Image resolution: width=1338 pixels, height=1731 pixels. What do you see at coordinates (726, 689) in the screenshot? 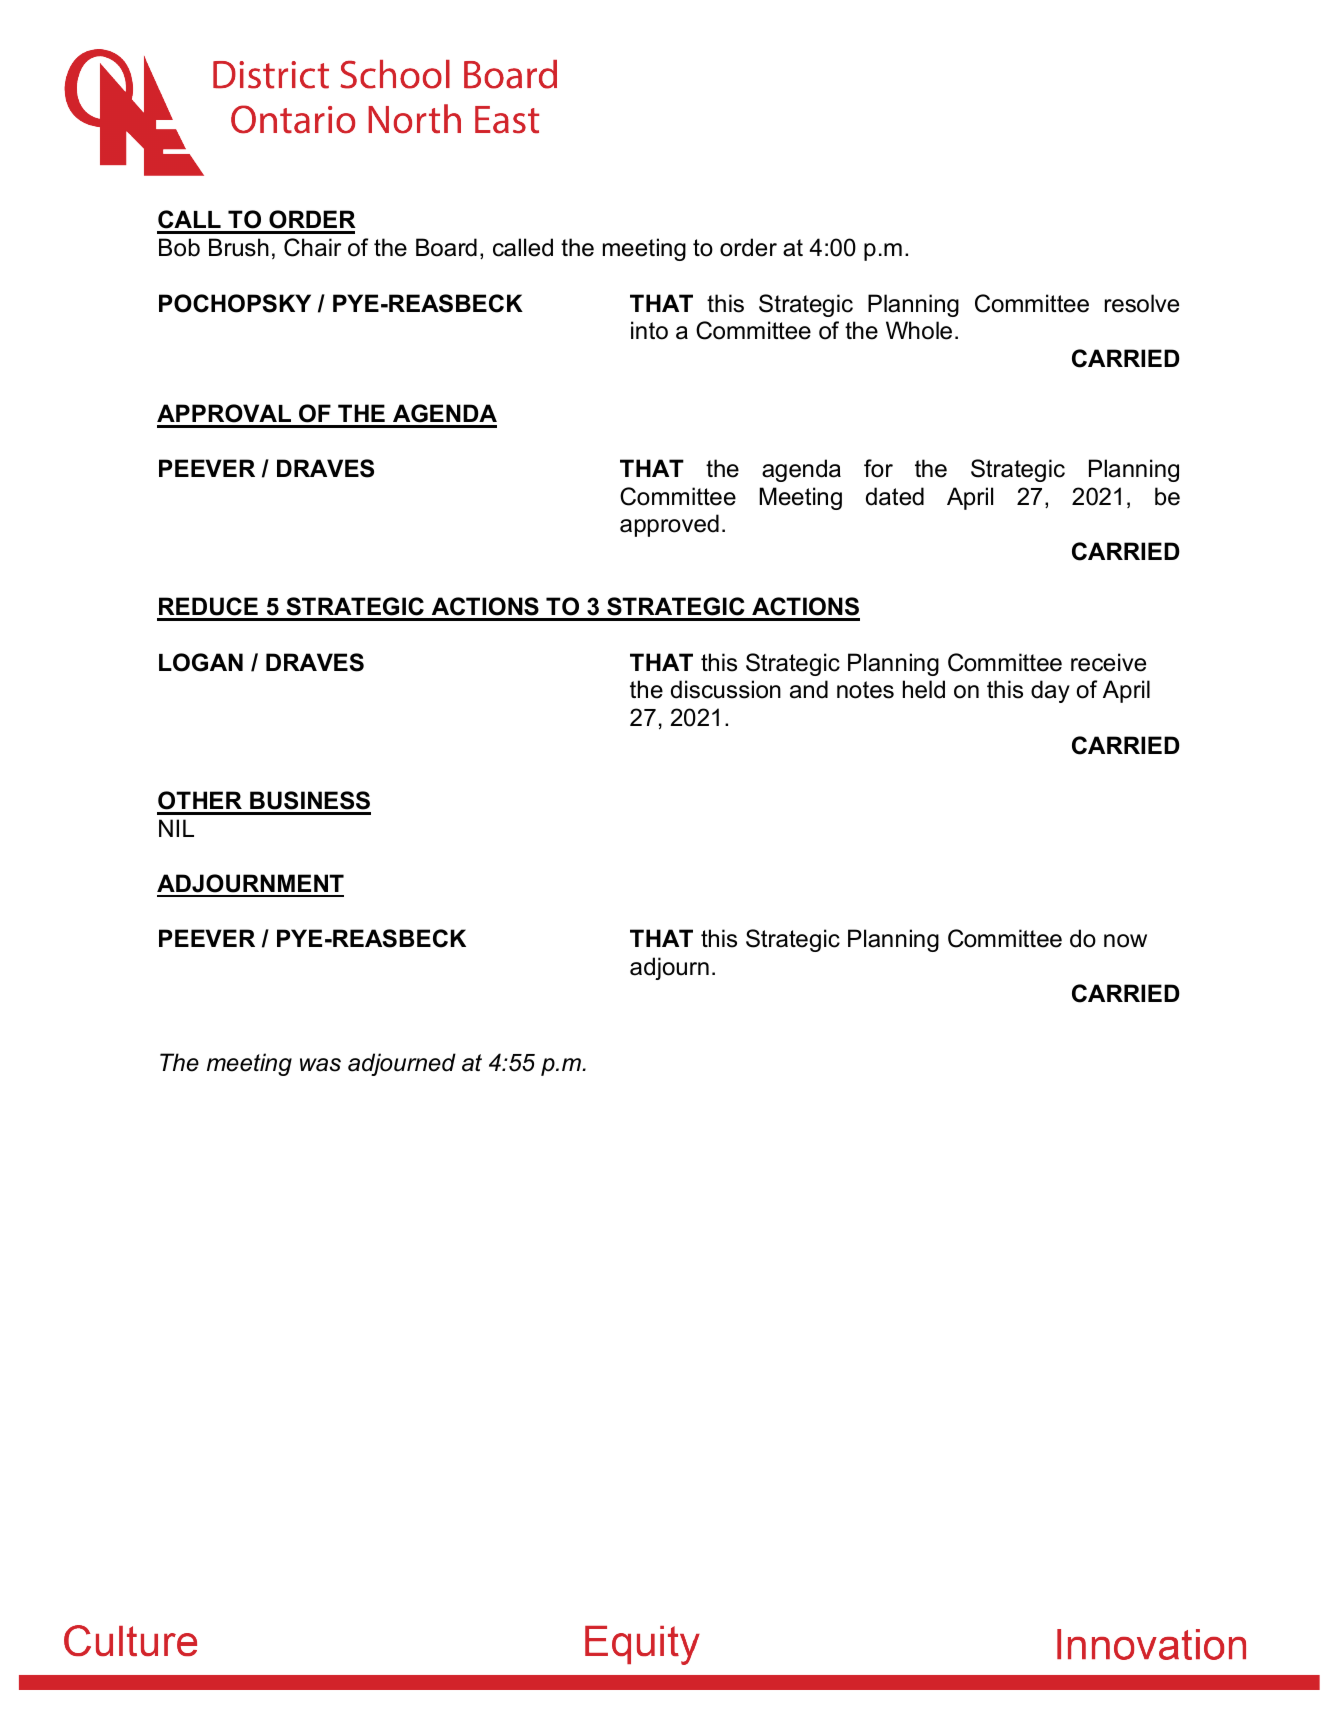
I see `discussion` at bounding box center [726, 689].
